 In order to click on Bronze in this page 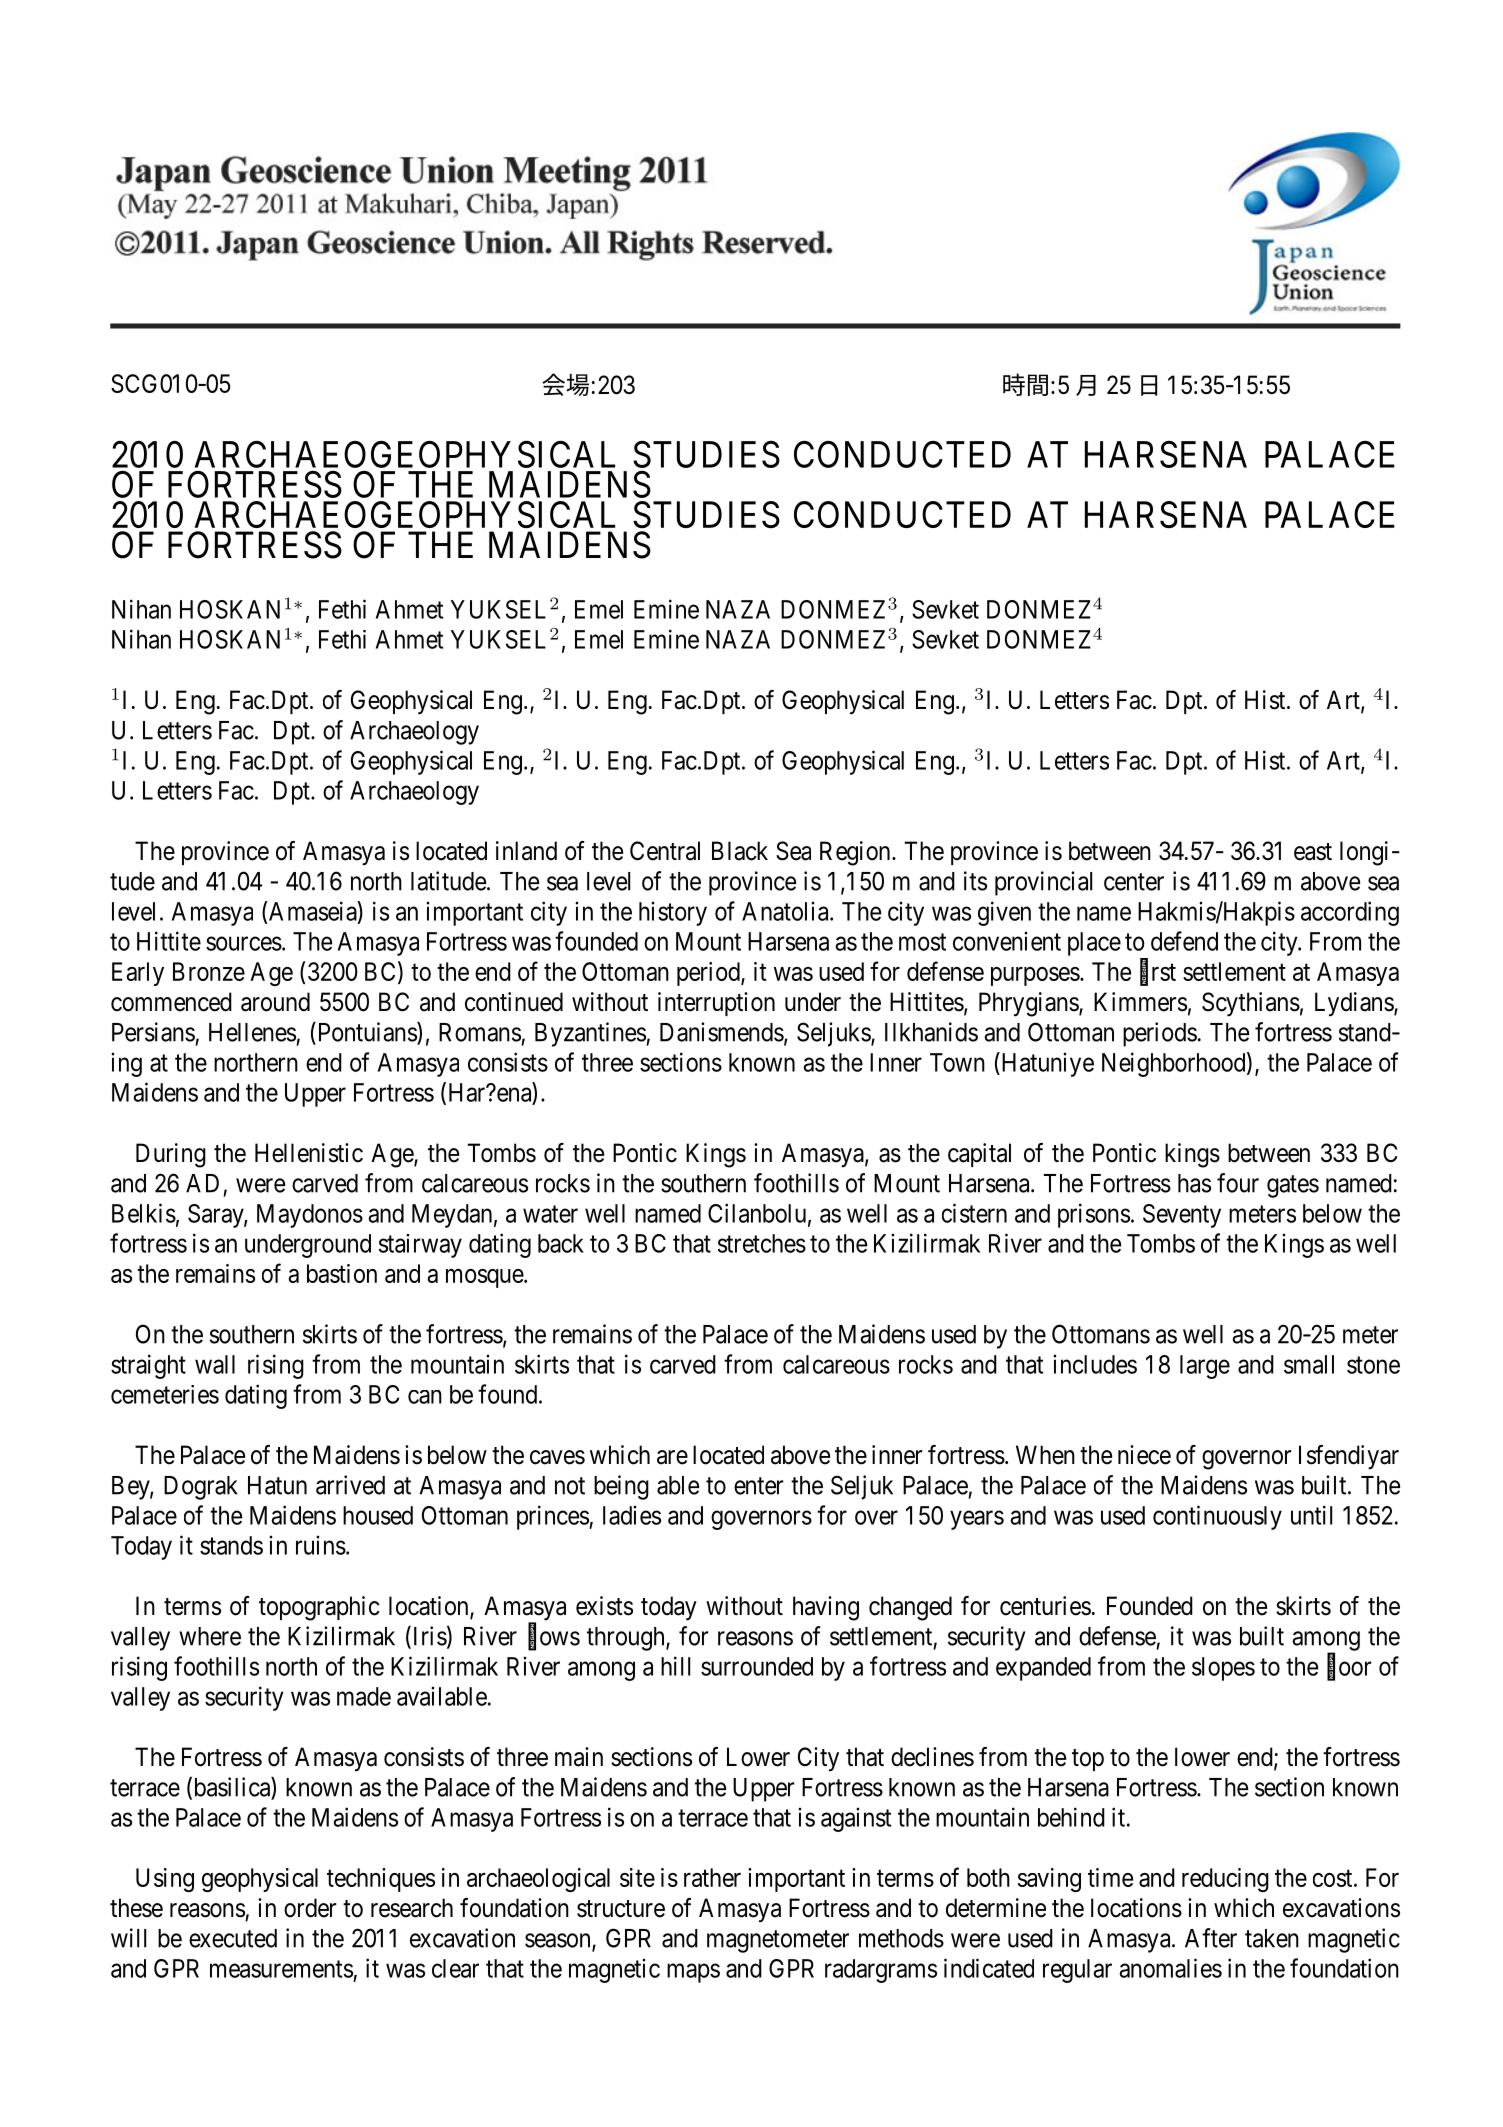, I will do `click(209, 971)`.
